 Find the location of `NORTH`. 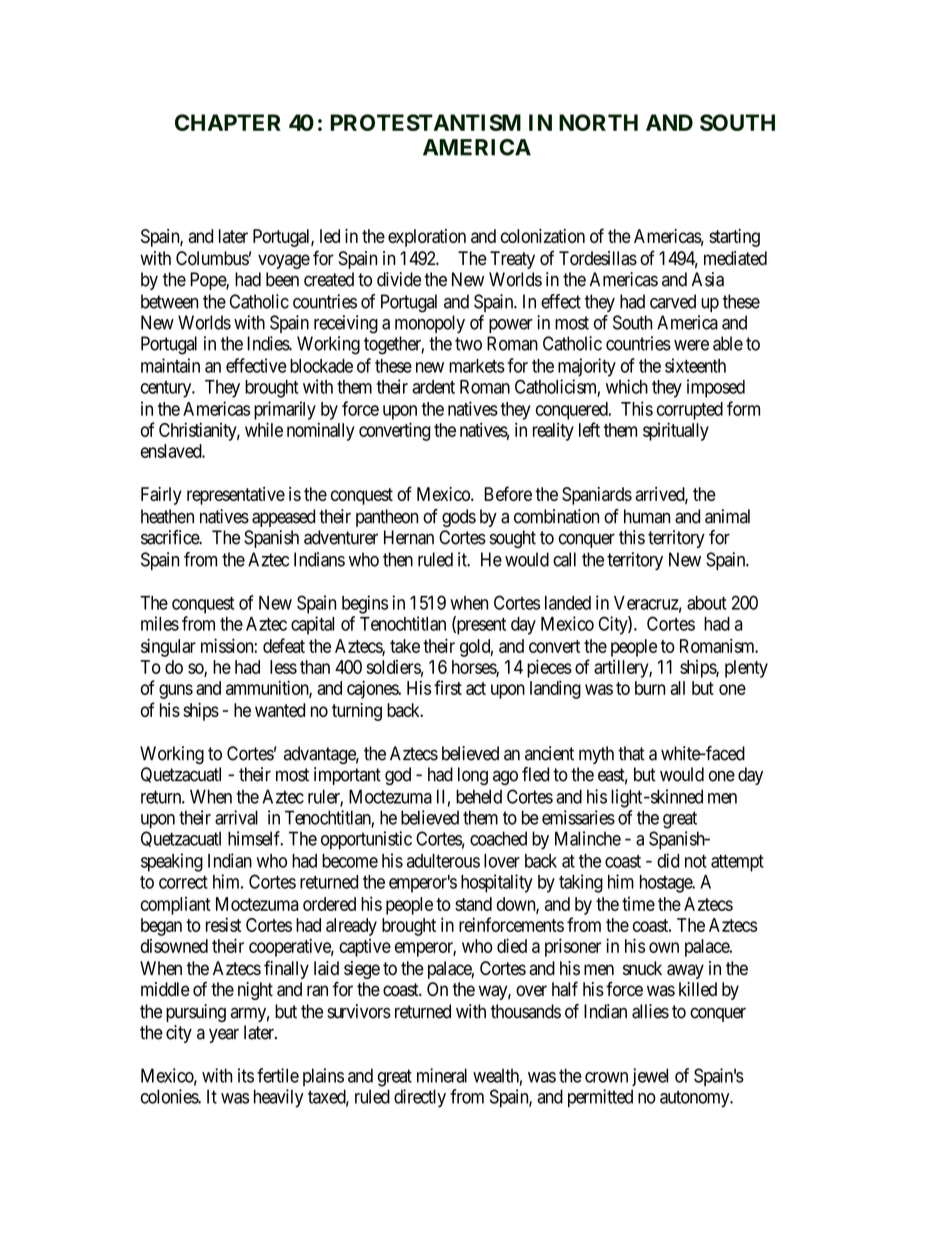

NORTH is located at coordinates (598, 122).
